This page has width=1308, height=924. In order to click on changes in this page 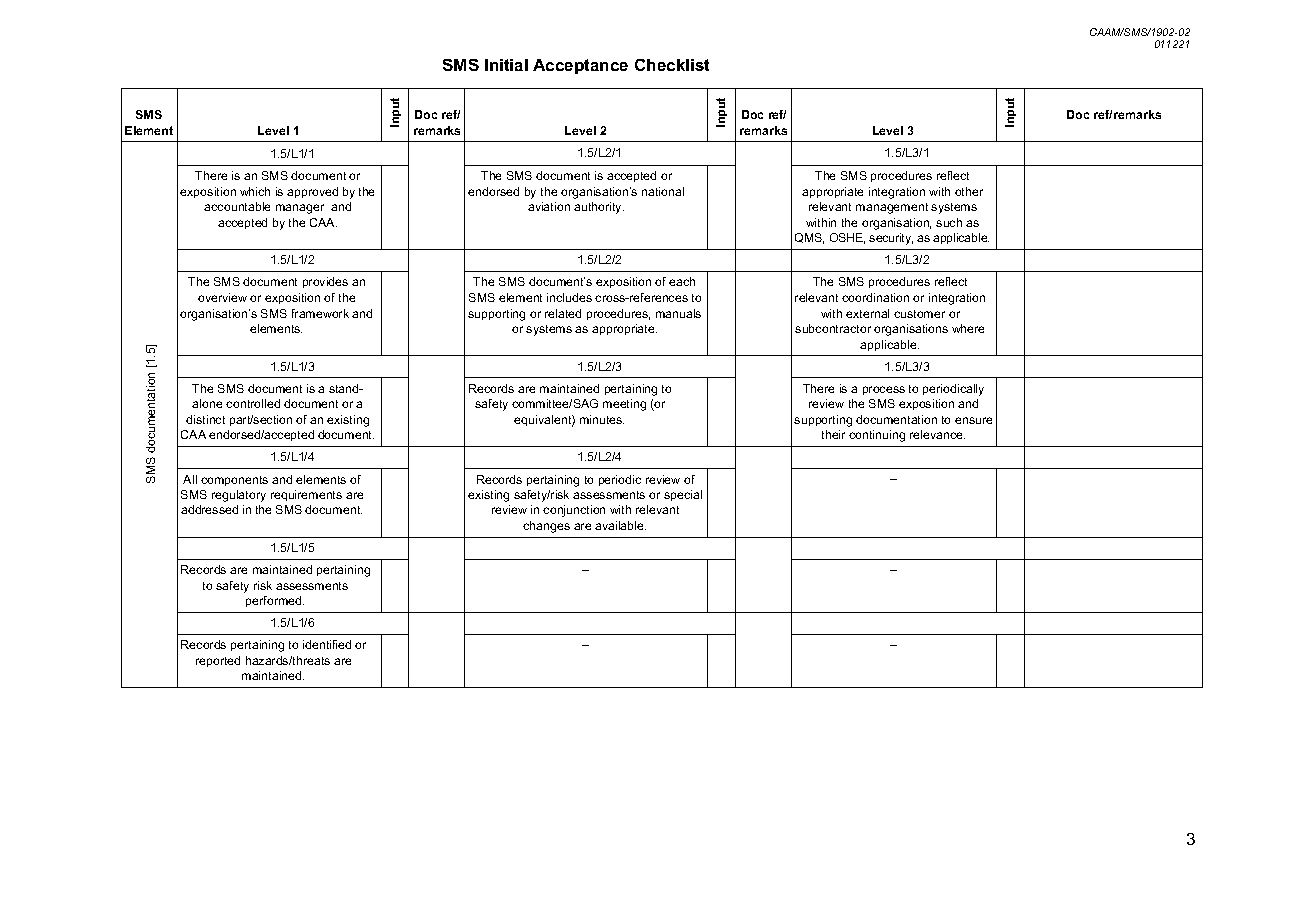, I will do `click(546, 527)`.
